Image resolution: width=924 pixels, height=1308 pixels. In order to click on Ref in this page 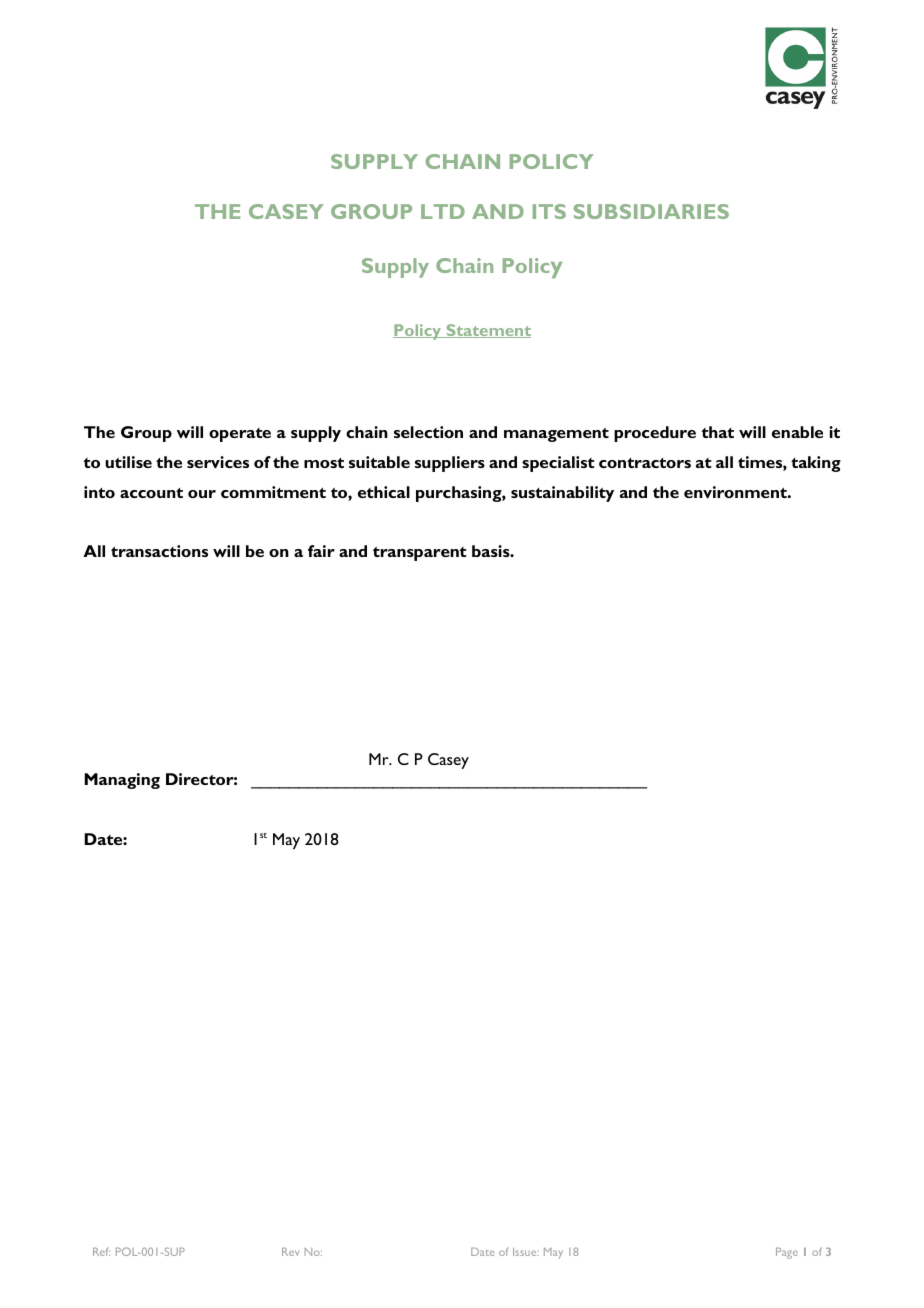, I will do `click(101, 1251)`.
